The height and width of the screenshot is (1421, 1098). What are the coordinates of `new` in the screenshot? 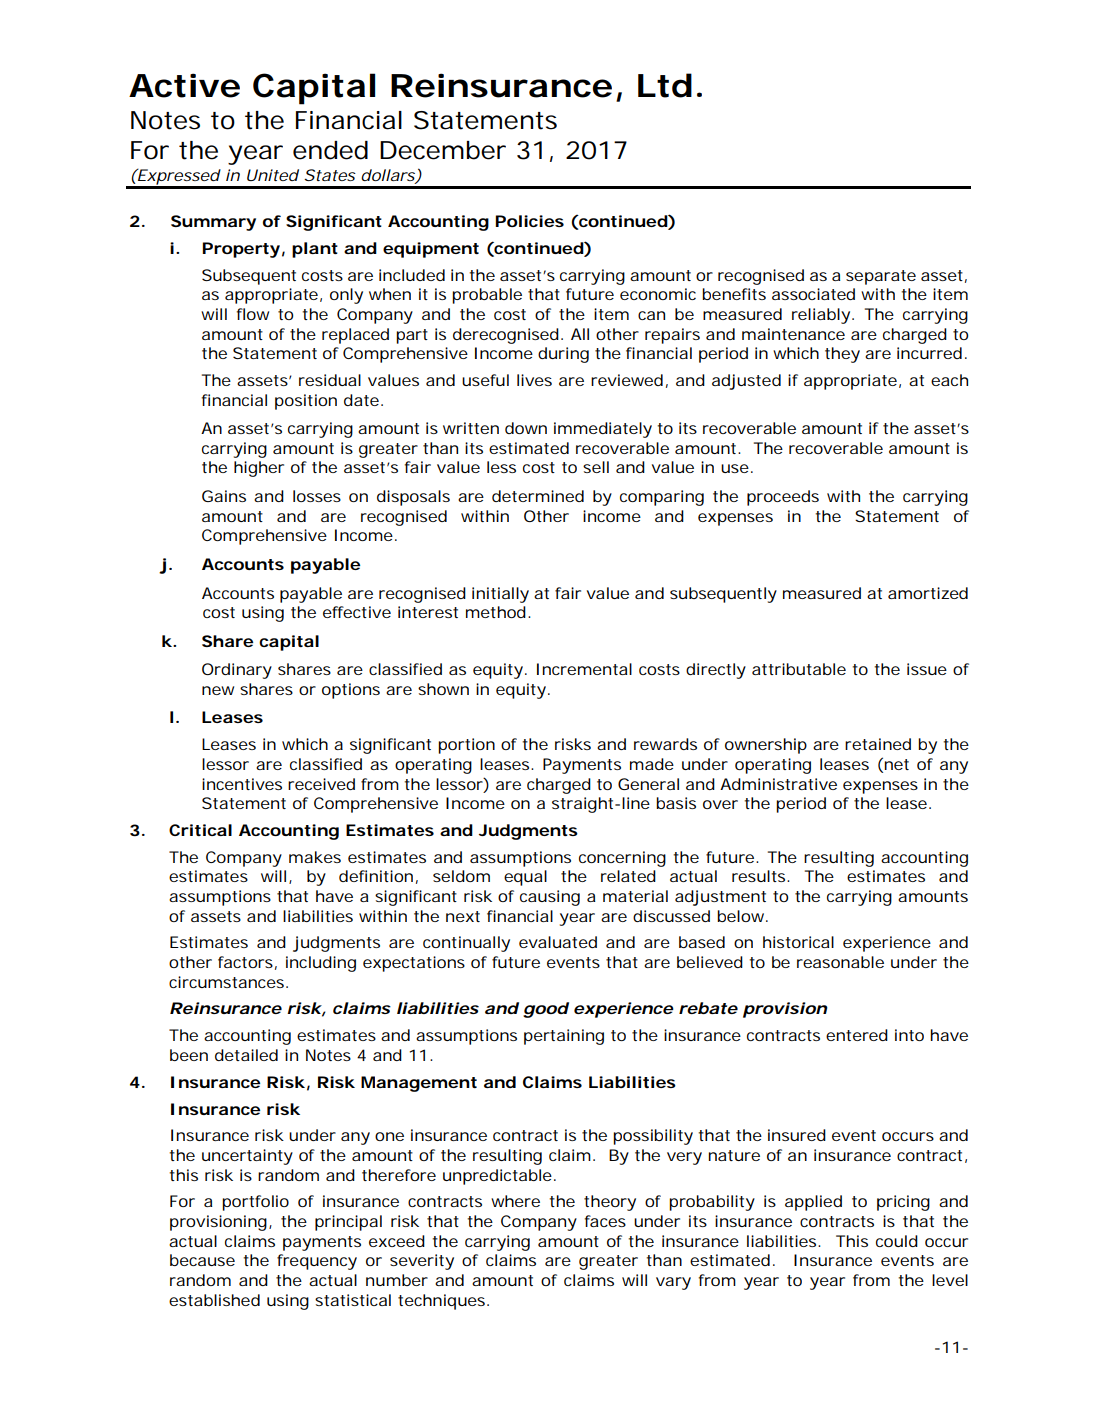 It's located at (218, 690).
